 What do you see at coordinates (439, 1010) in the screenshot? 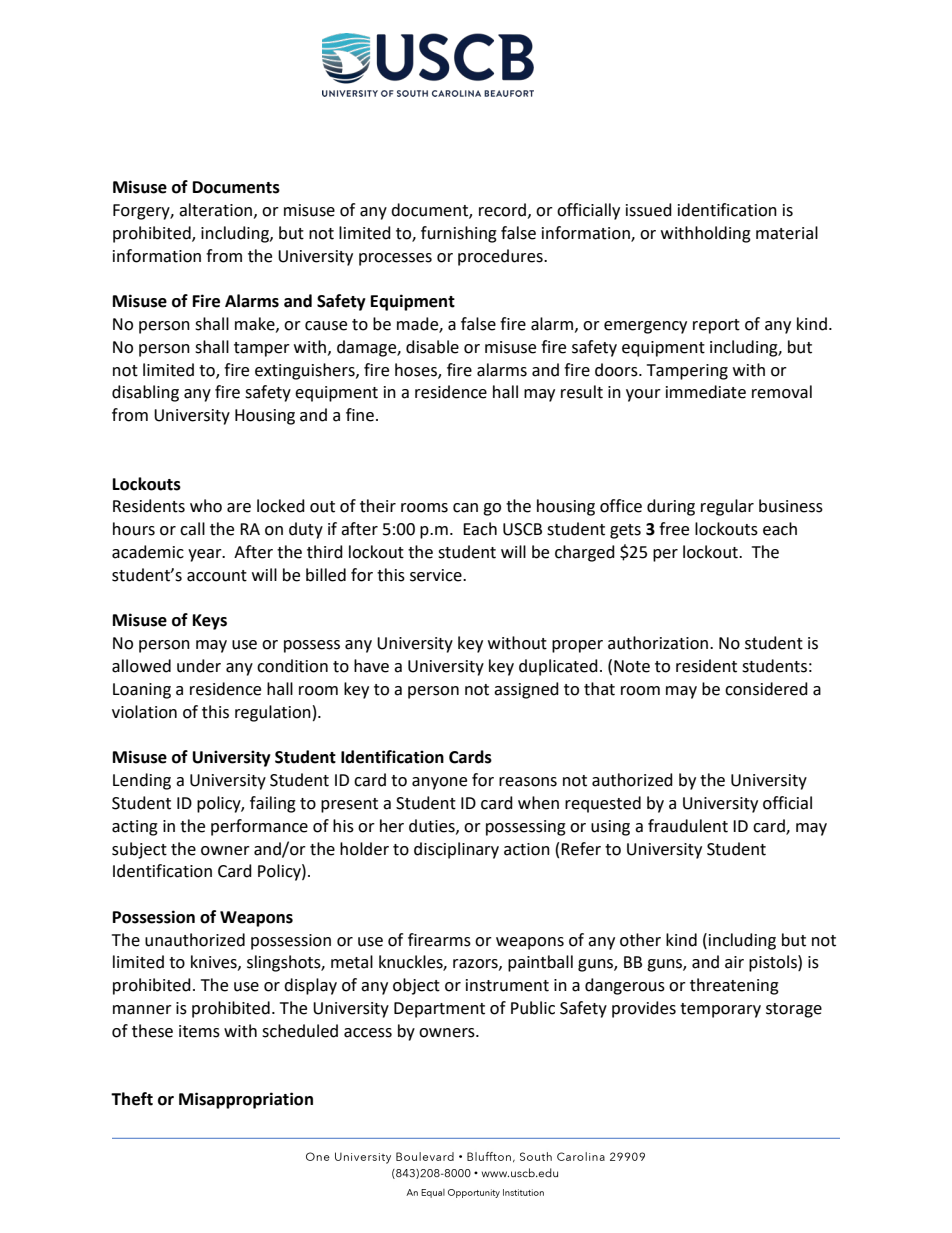
I see `Department` at bounding box center [439, 1010].
